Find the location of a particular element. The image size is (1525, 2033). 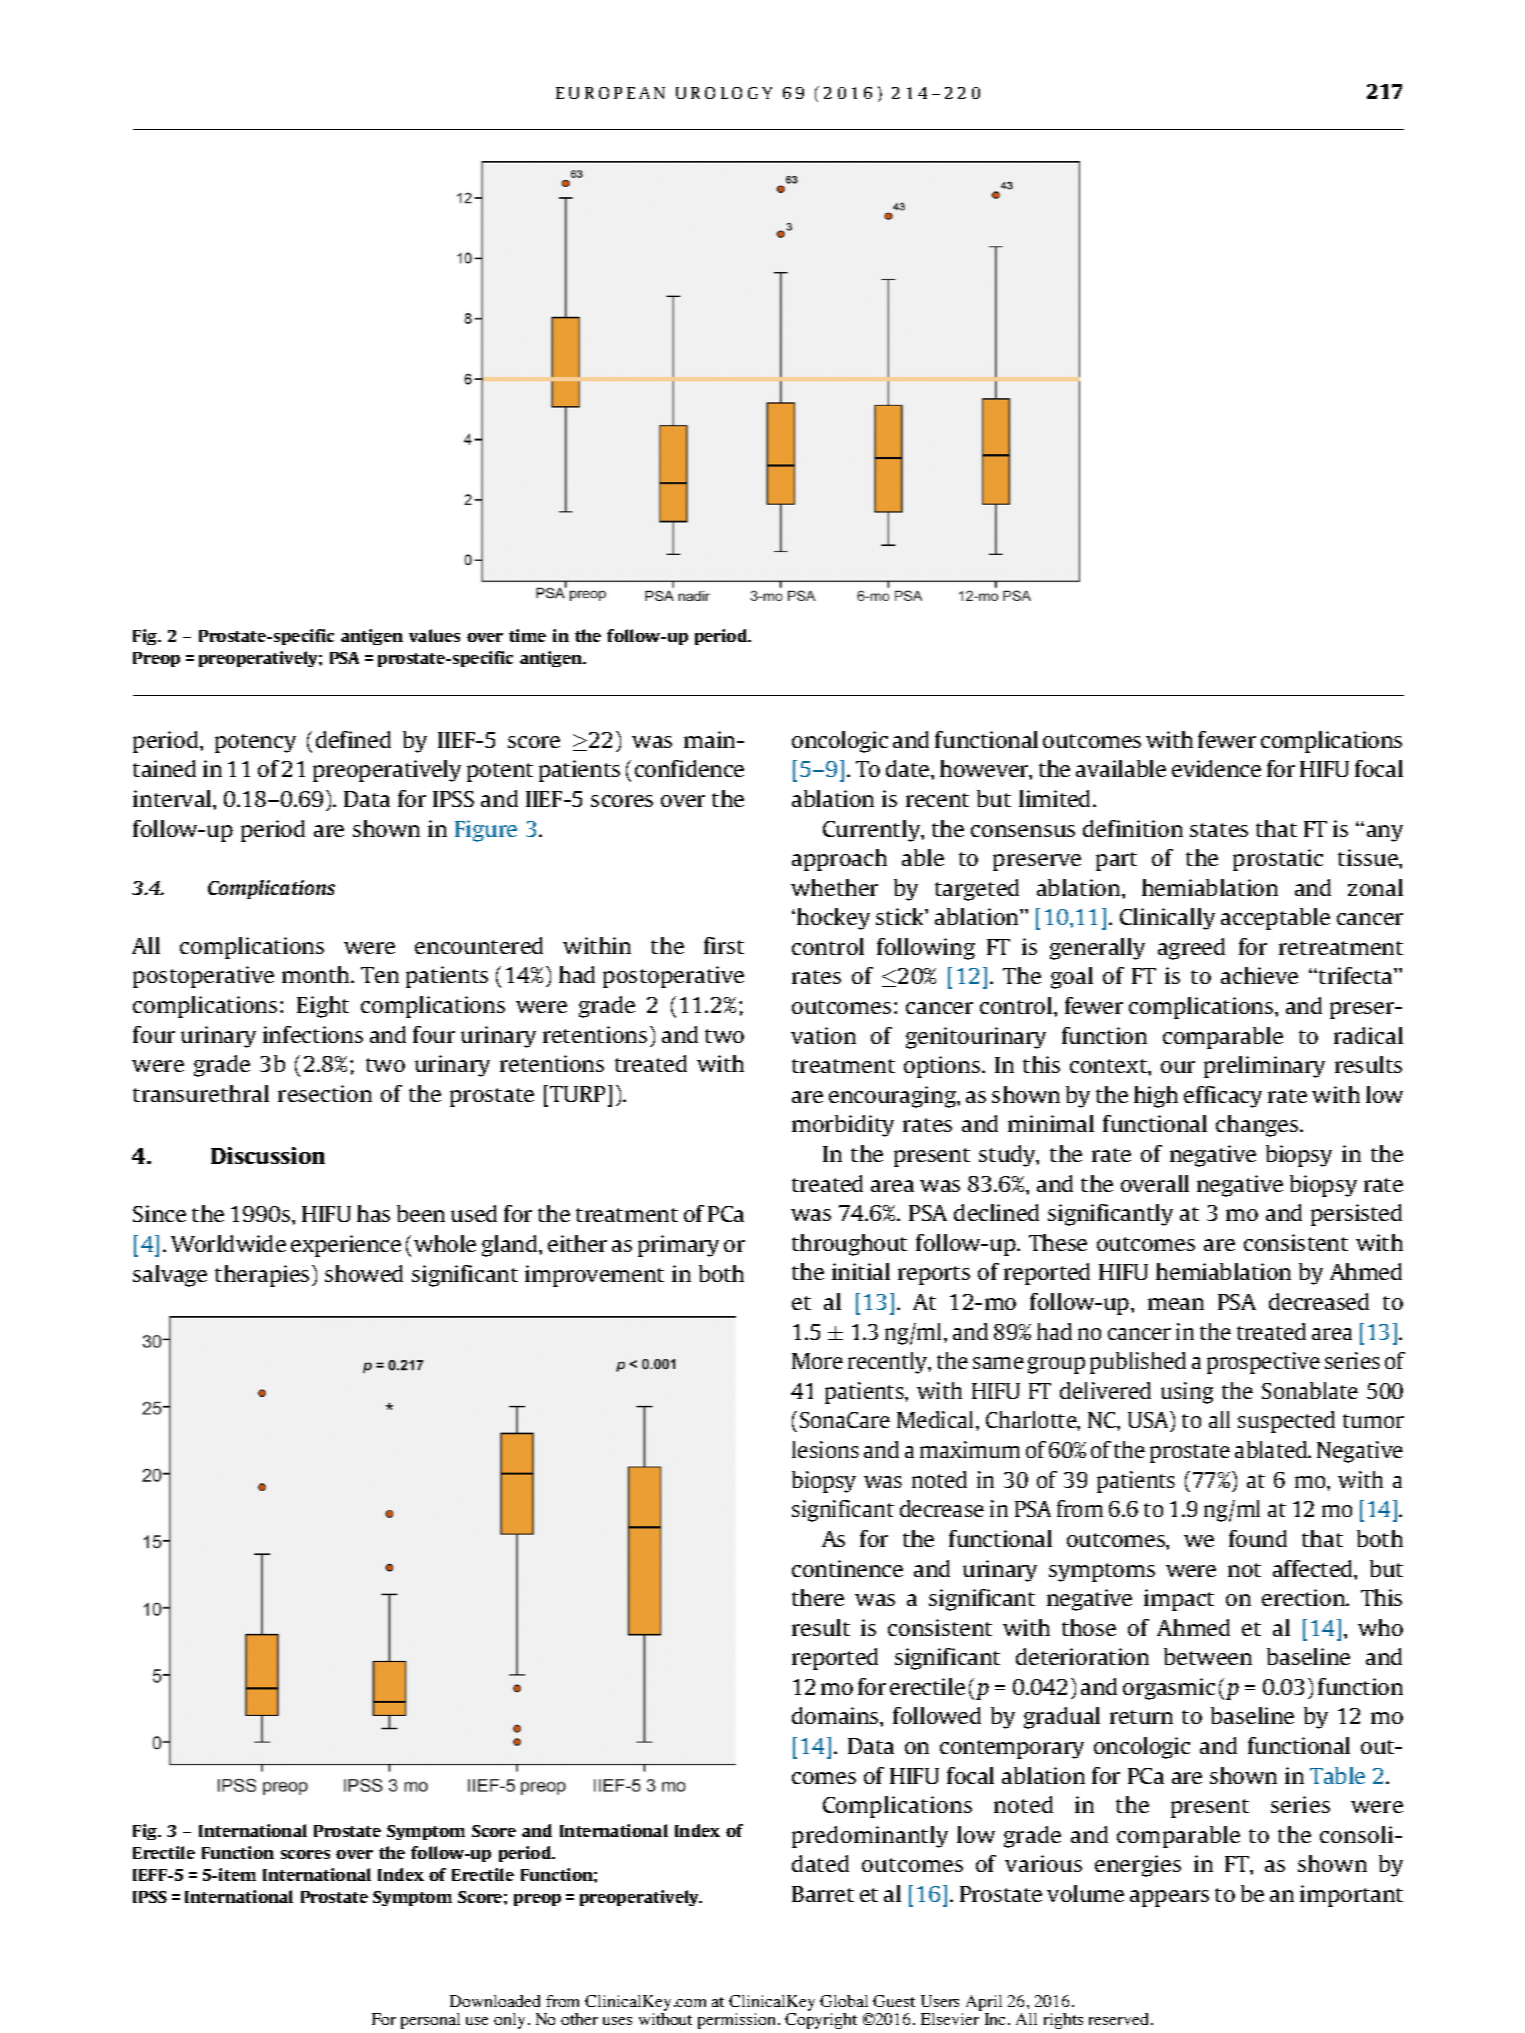

UROLOGY is located at coordinates (724, 93).
